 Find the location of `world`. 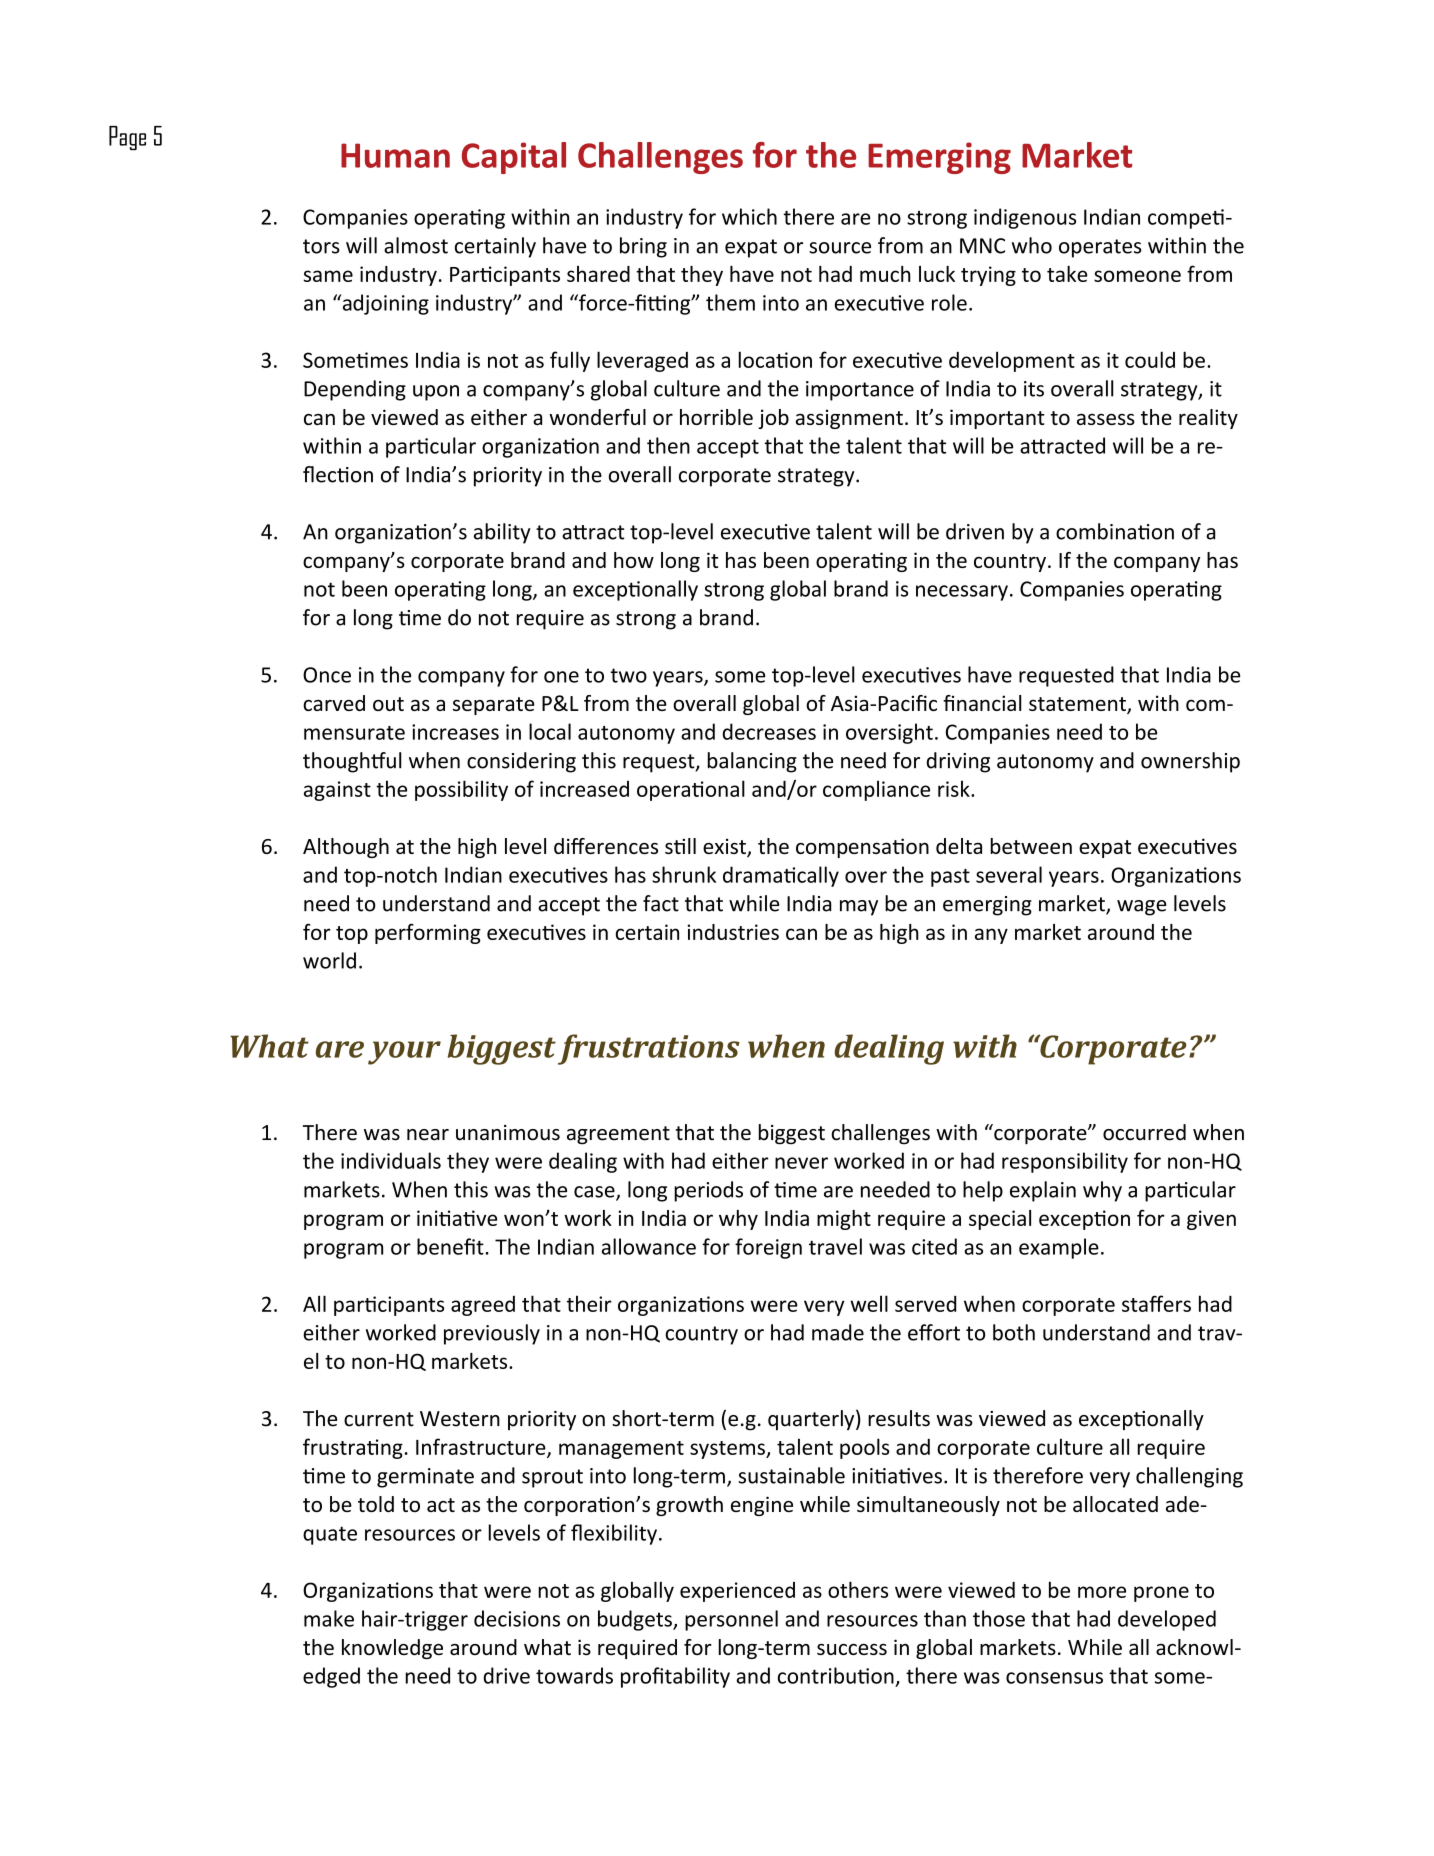

world is located at coordinates (329, 960).
